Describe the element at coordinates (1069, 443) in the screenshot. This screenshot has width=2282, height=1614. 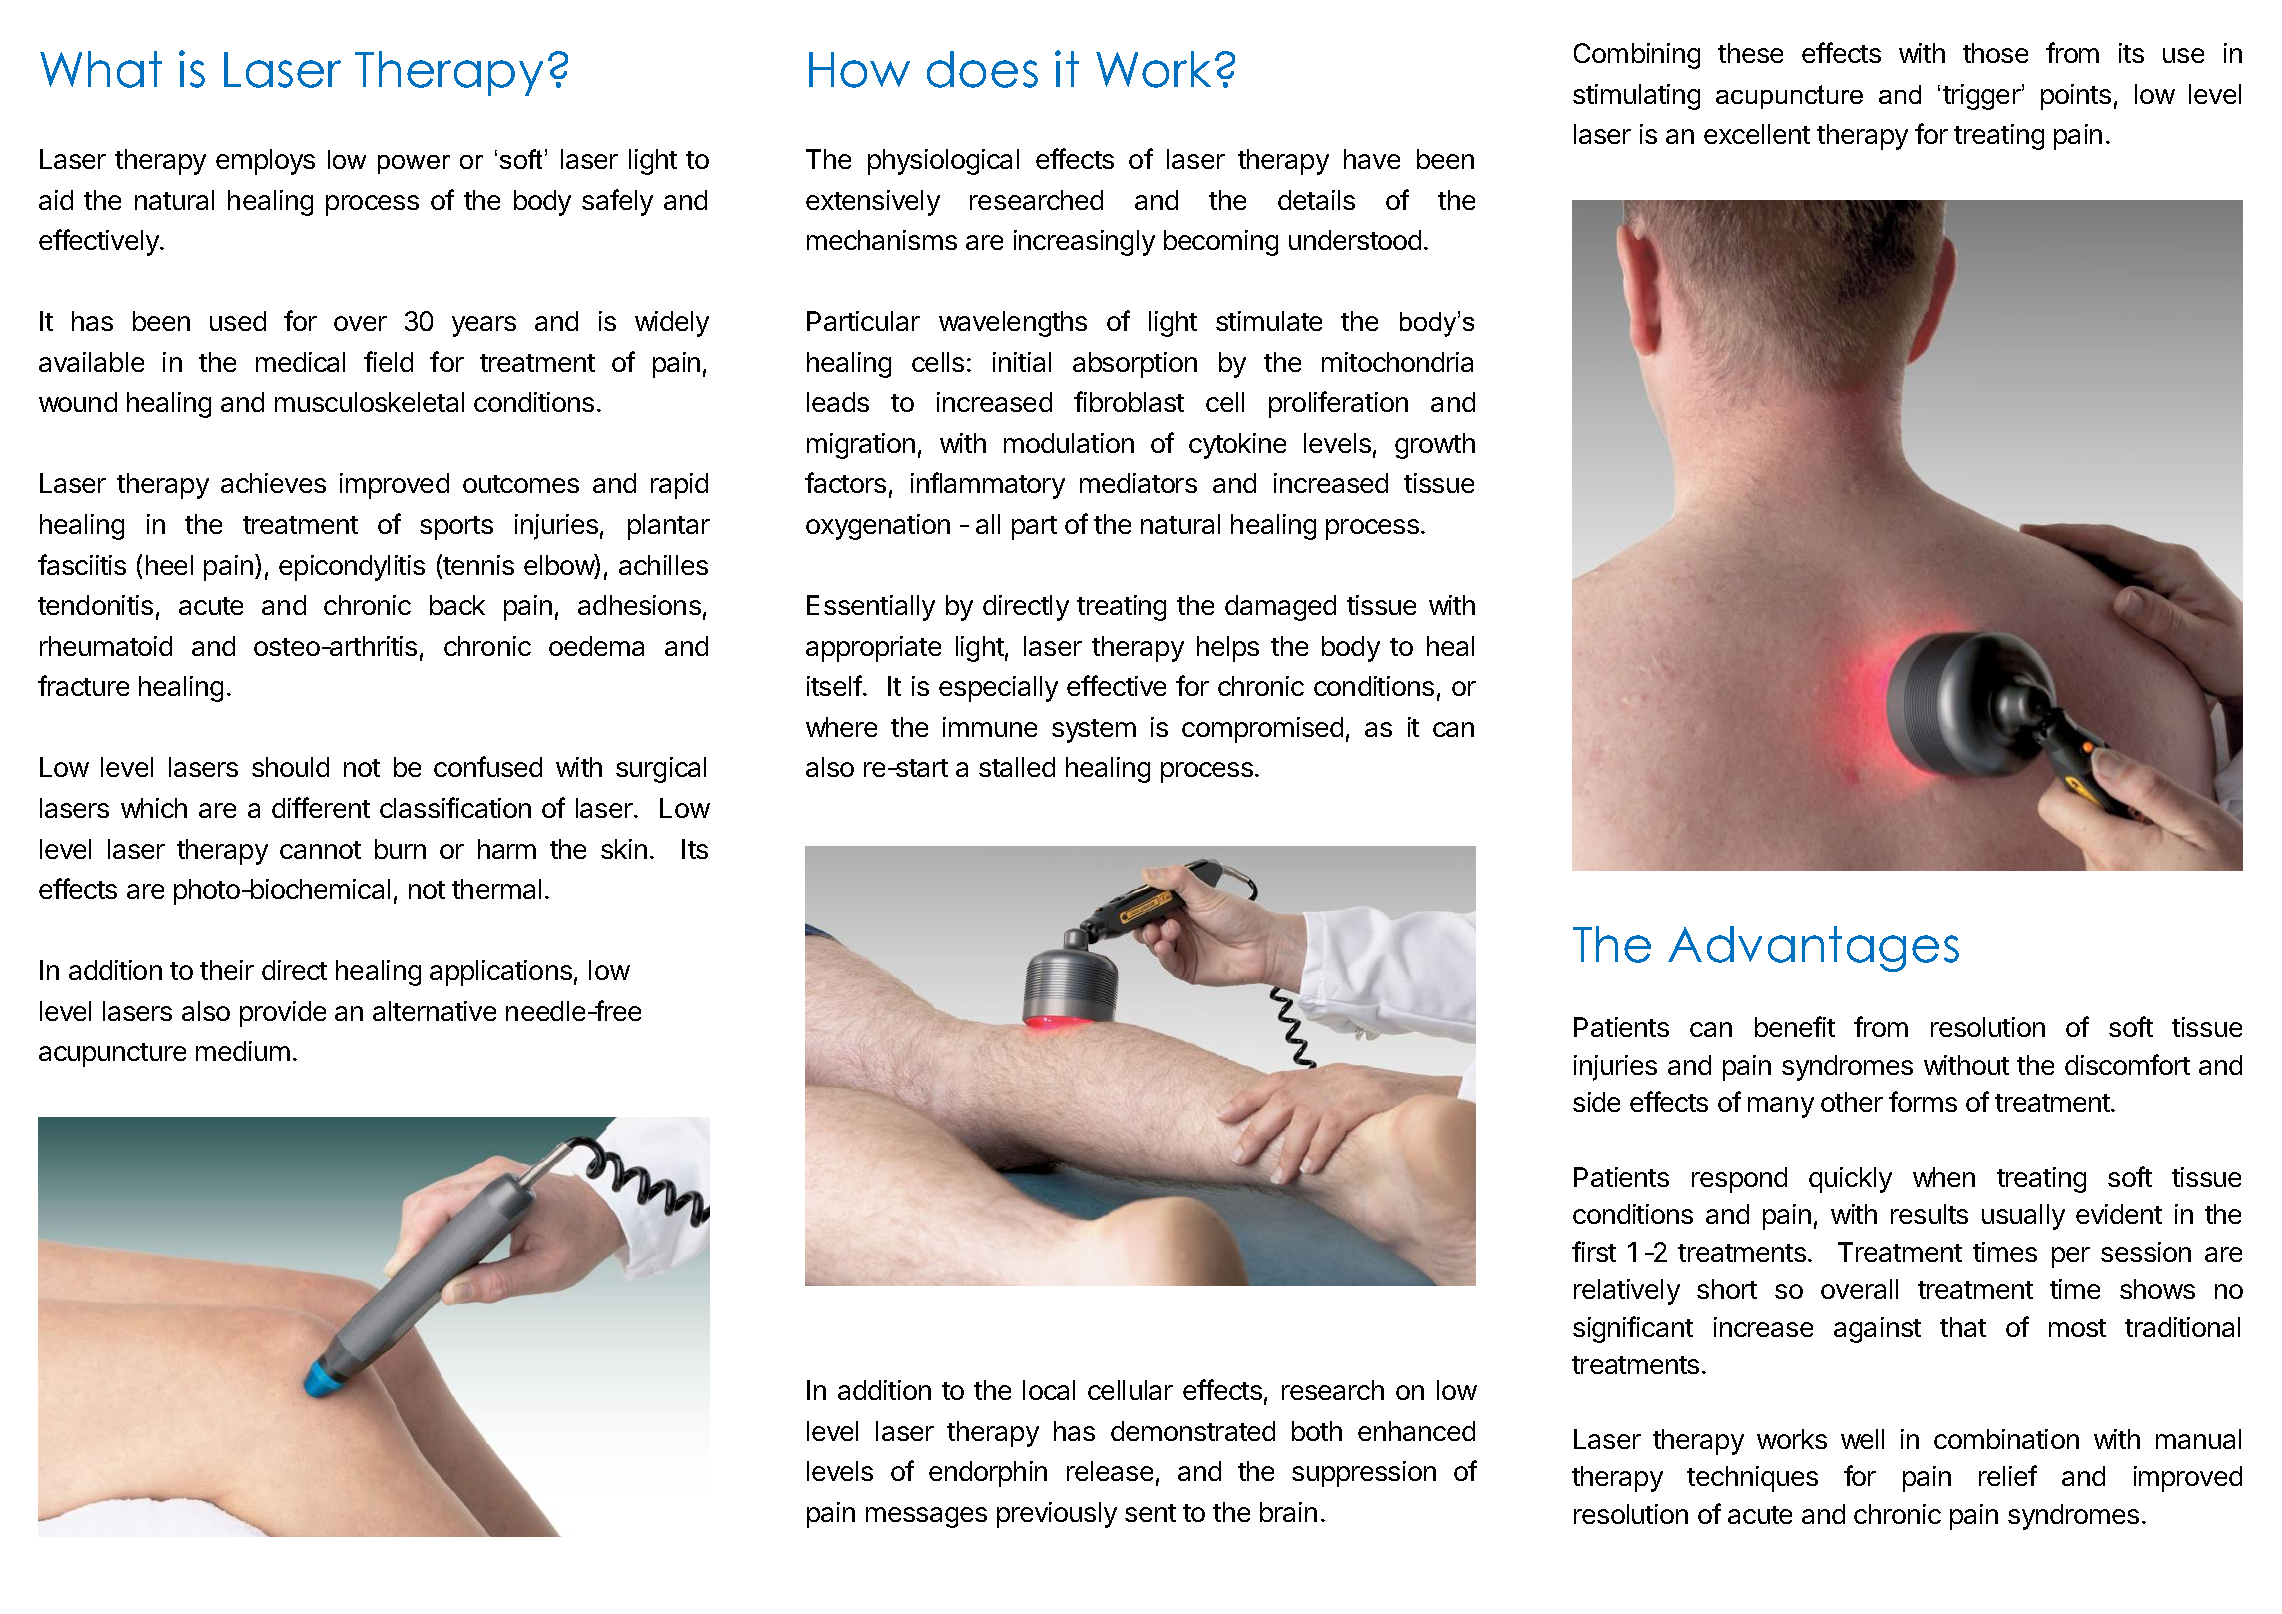
I see `modulation` at that location.
